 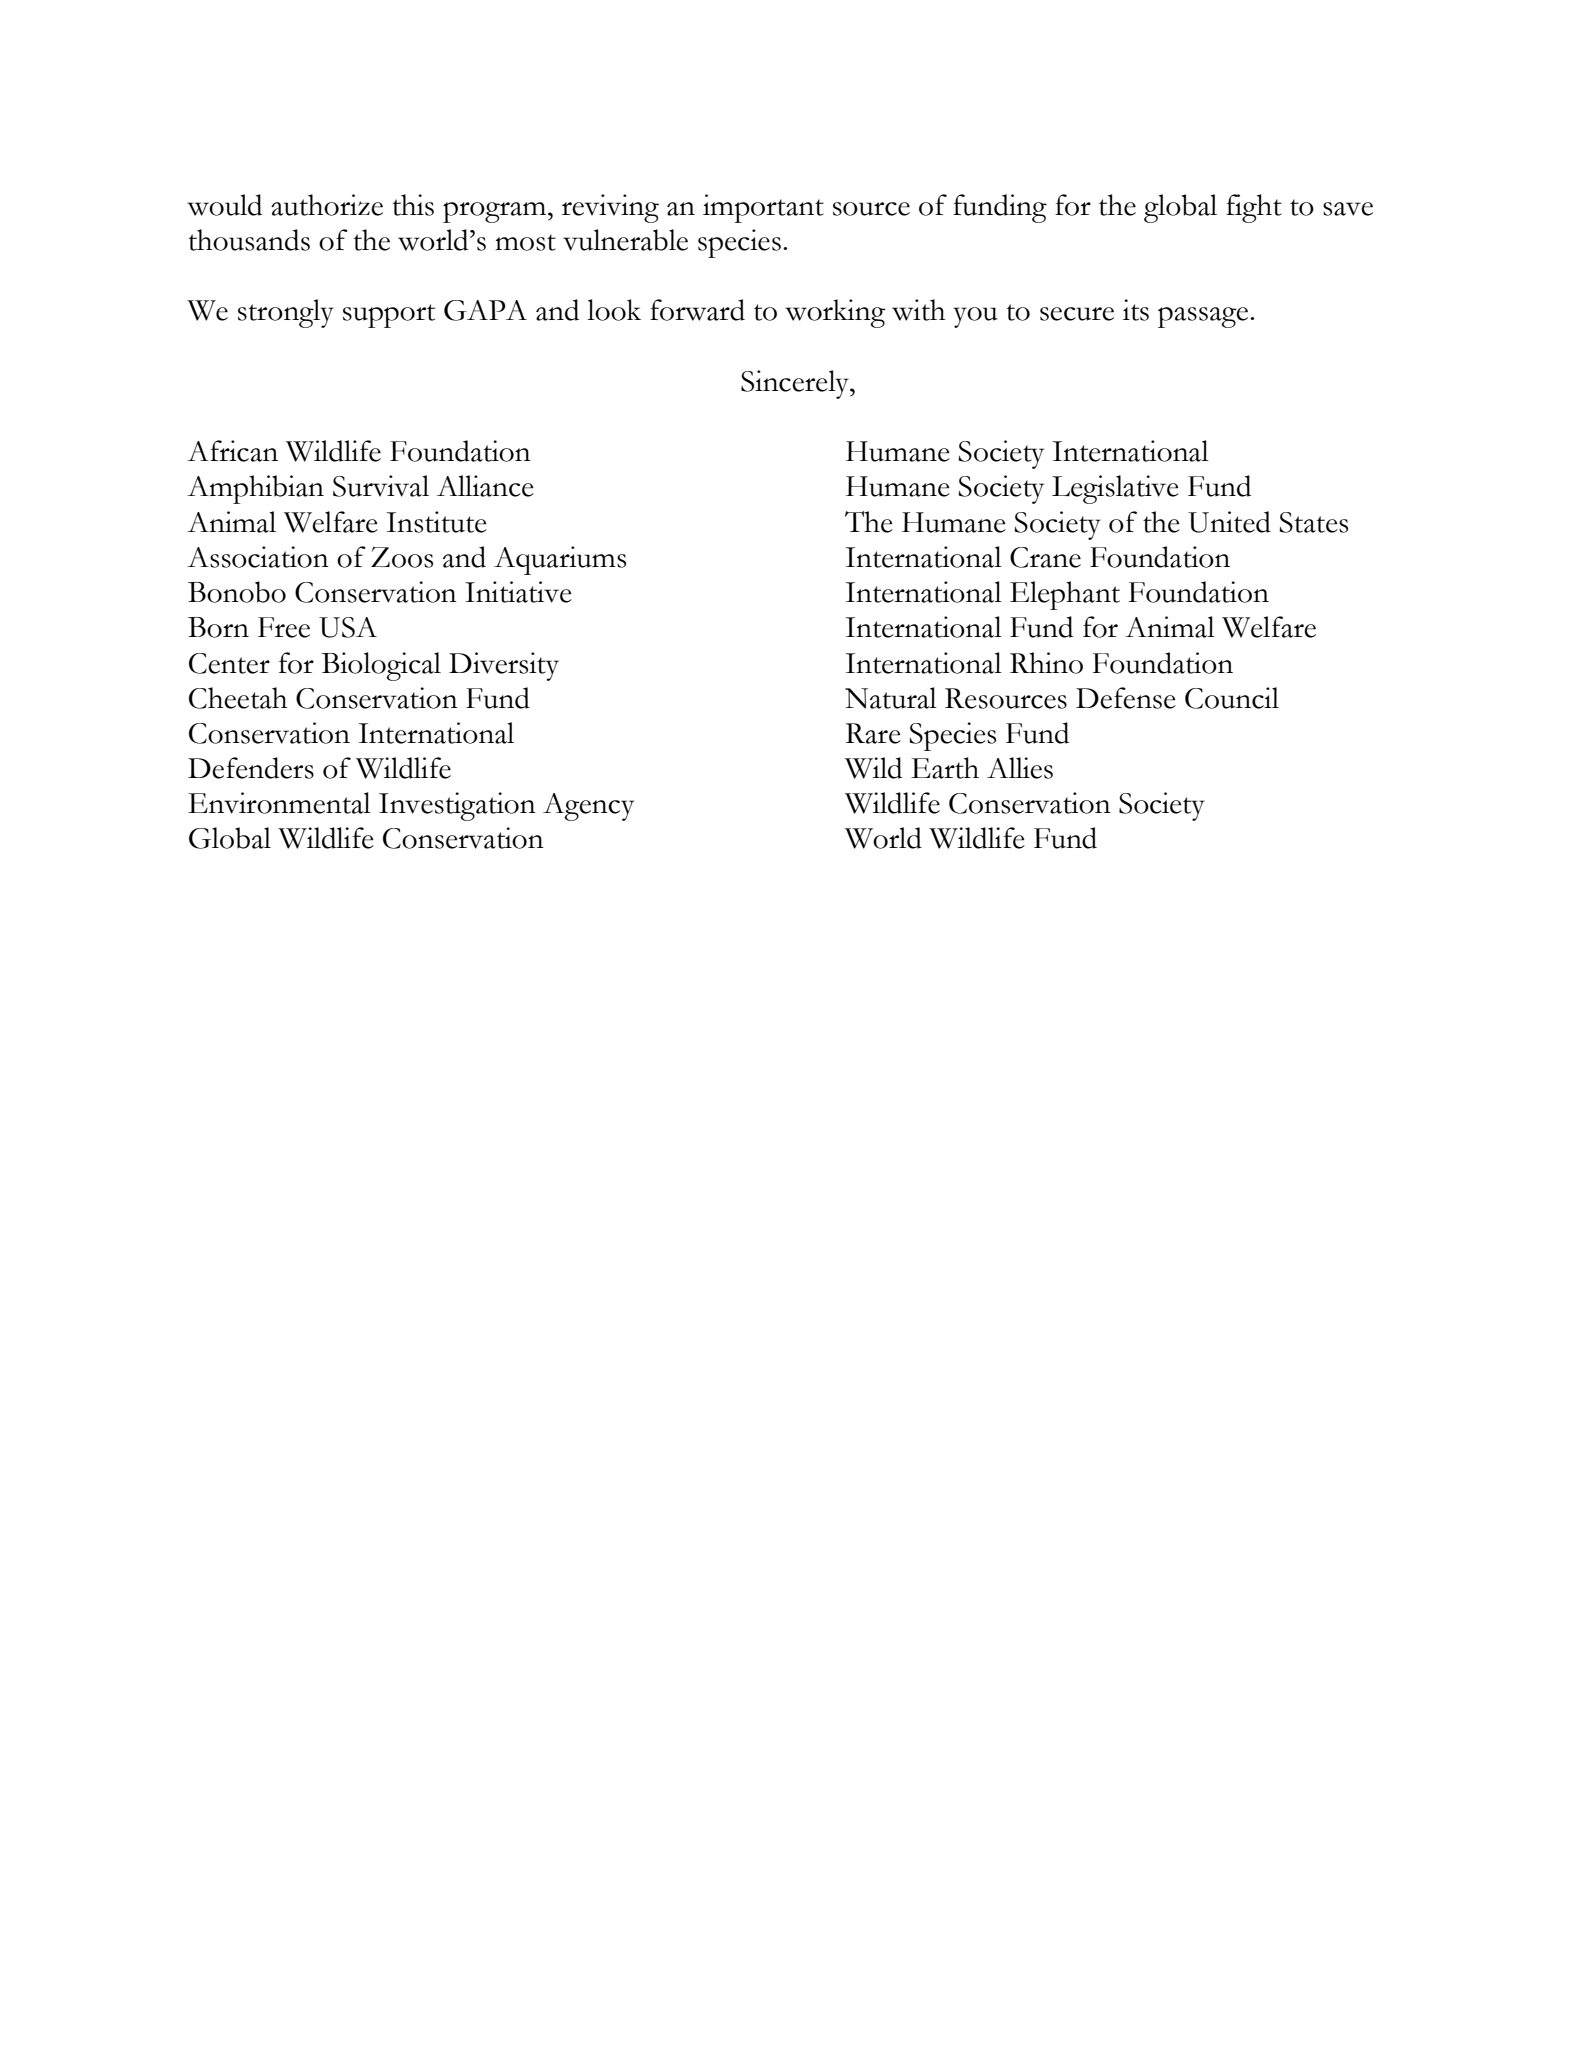 What do you see at coordinates (279, 803) in the image?
I see `Environmental` at bounding box center [279, 803].
